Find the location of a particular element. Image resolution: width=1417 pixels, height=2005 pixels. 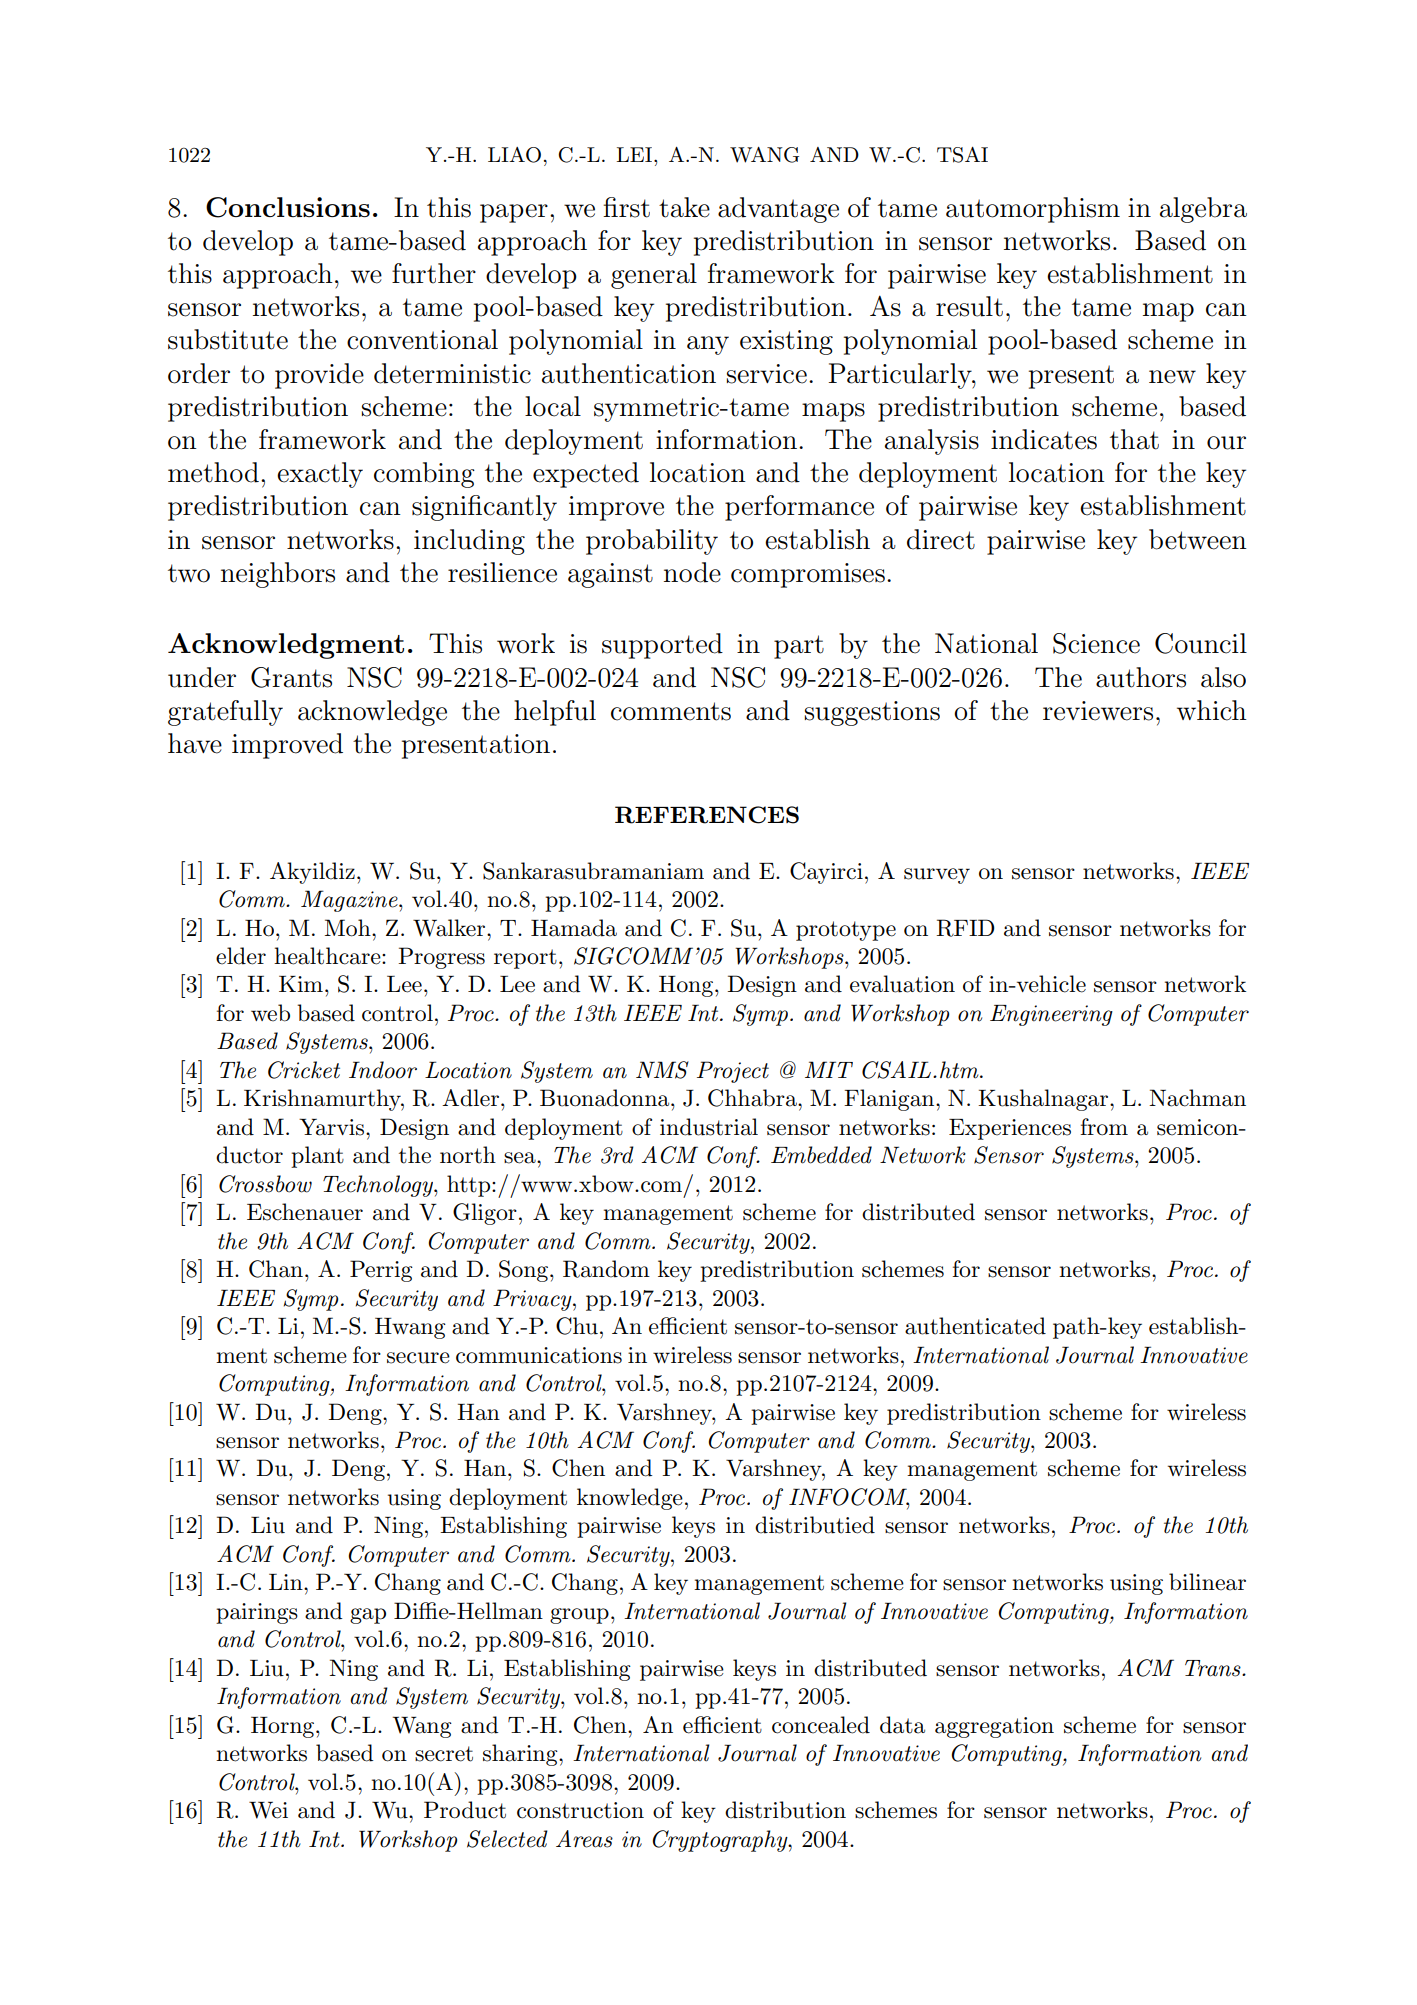

Kim is located at coordinates (301, 984).
